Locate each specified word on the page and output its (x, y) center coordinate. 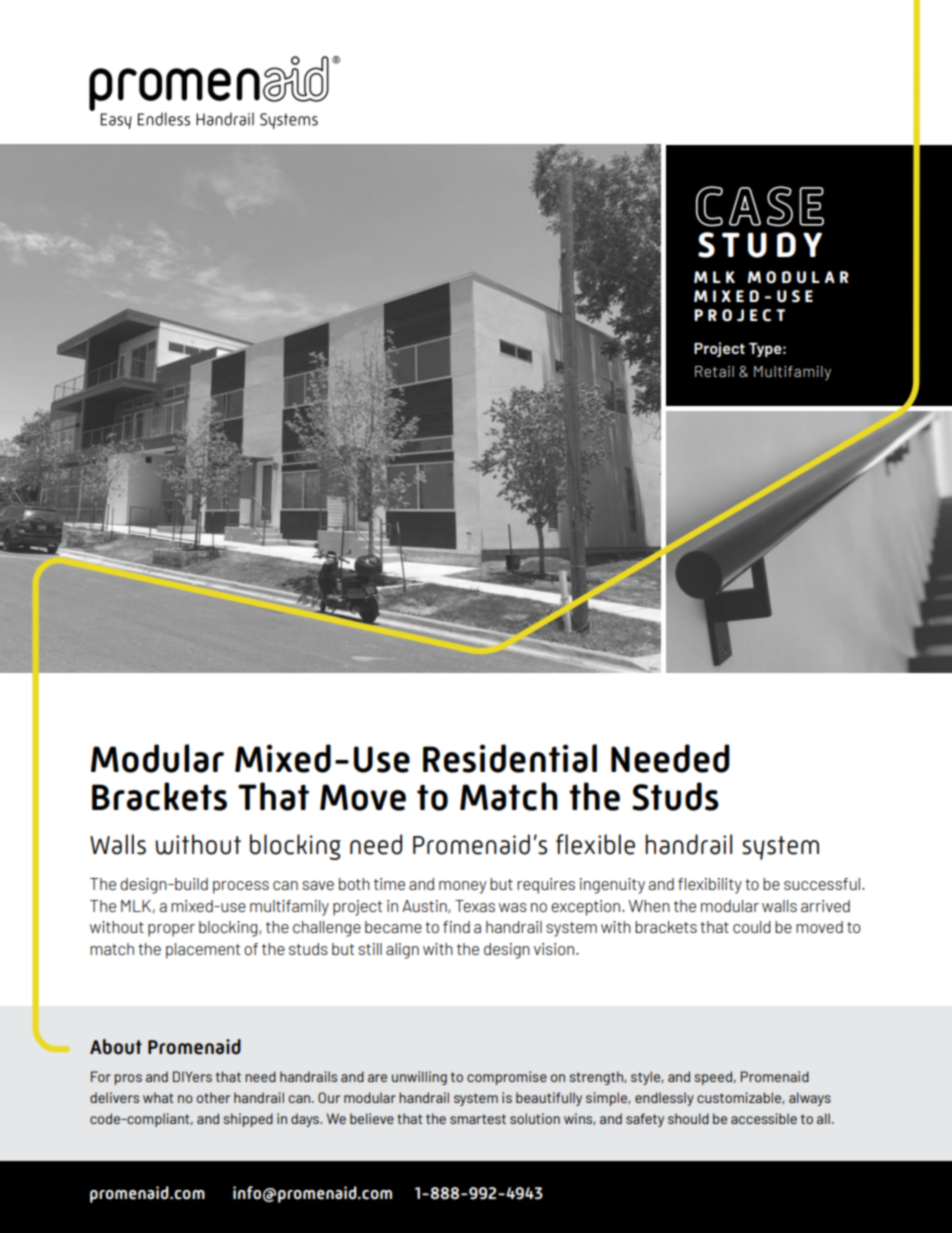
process (241, 887)
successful (822, 884)
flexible (595, 844)
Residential (510, 758)
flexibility (710, 886)
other (213, 1097)
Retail (714, 371)
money (463, 887)
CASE (760, 206)
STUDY (760, 245)
